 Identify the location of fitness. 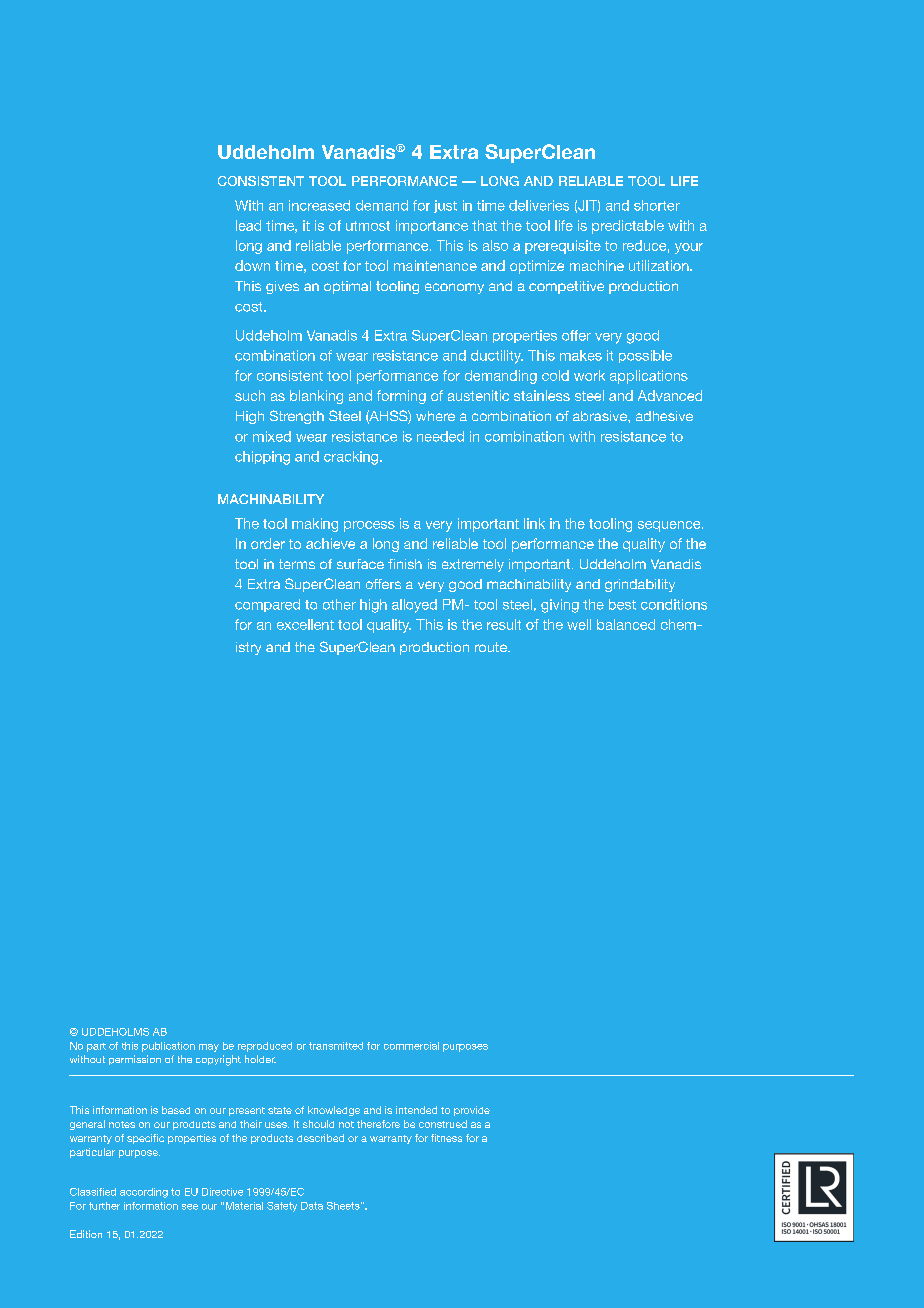
(446, 1138).
